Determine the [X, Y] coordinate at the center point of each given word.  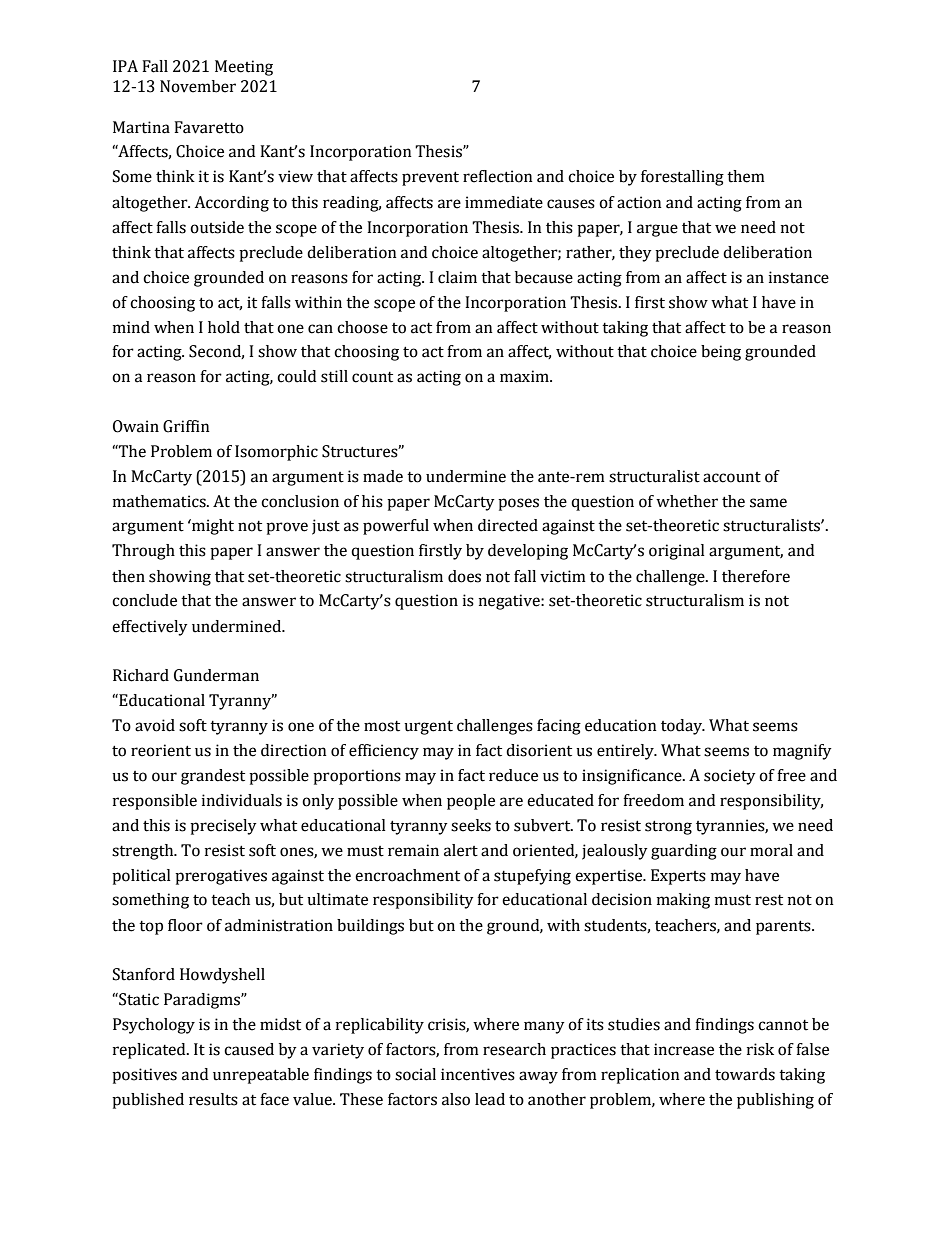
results [213, 1099]
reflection [498, 176]
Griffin [186, 426]
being [721, 353]
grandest [213, 777]
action [639, 202]
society [730, 777]
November [198, 86]
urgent [428, 727]
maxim [525, 376]
